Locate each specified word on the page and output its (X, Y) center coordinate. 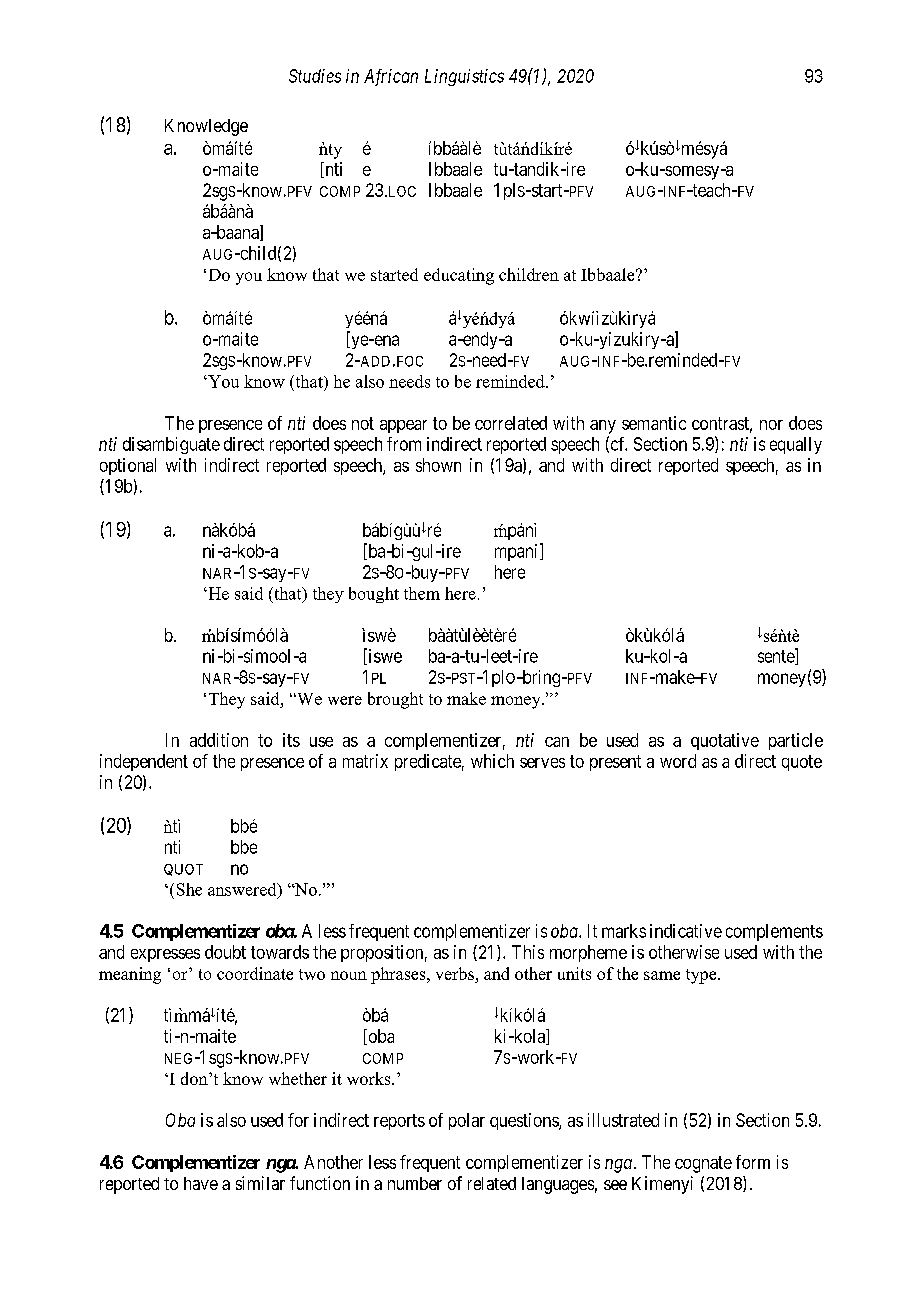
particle (796, 741)
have (201, 1183)
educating (459, 276)
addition (219, 740)
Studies (315, 76)
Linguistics (464, 77)
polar (467, 1121)
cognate (703, 1164)
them (422, 593)
